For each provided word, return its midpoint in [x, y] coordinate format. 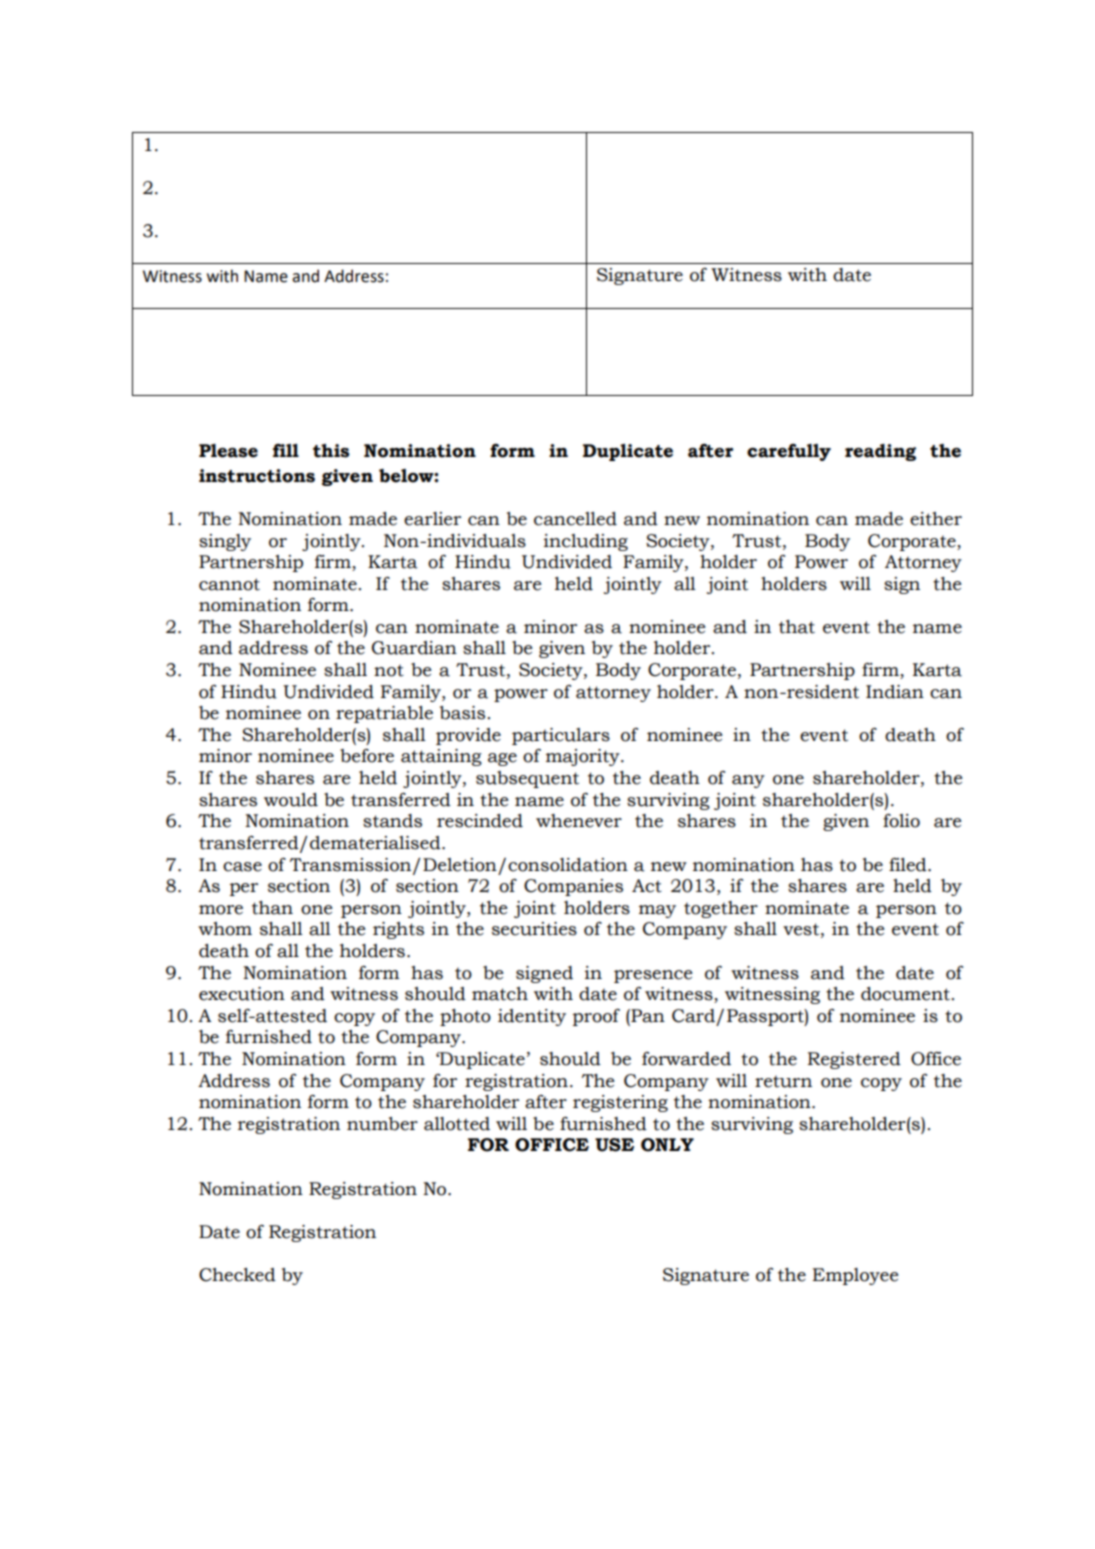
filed [909, 865]
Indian [895, 692]
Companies [573, 887]
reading [880, 452]
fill [286, 450]
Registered [854, 1060]
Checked [237, 1275]
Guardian [414, 648]
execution [242, 994]
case [242, 867]
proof [596, 1017]
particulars [561, 736]
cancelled [575, 519]
